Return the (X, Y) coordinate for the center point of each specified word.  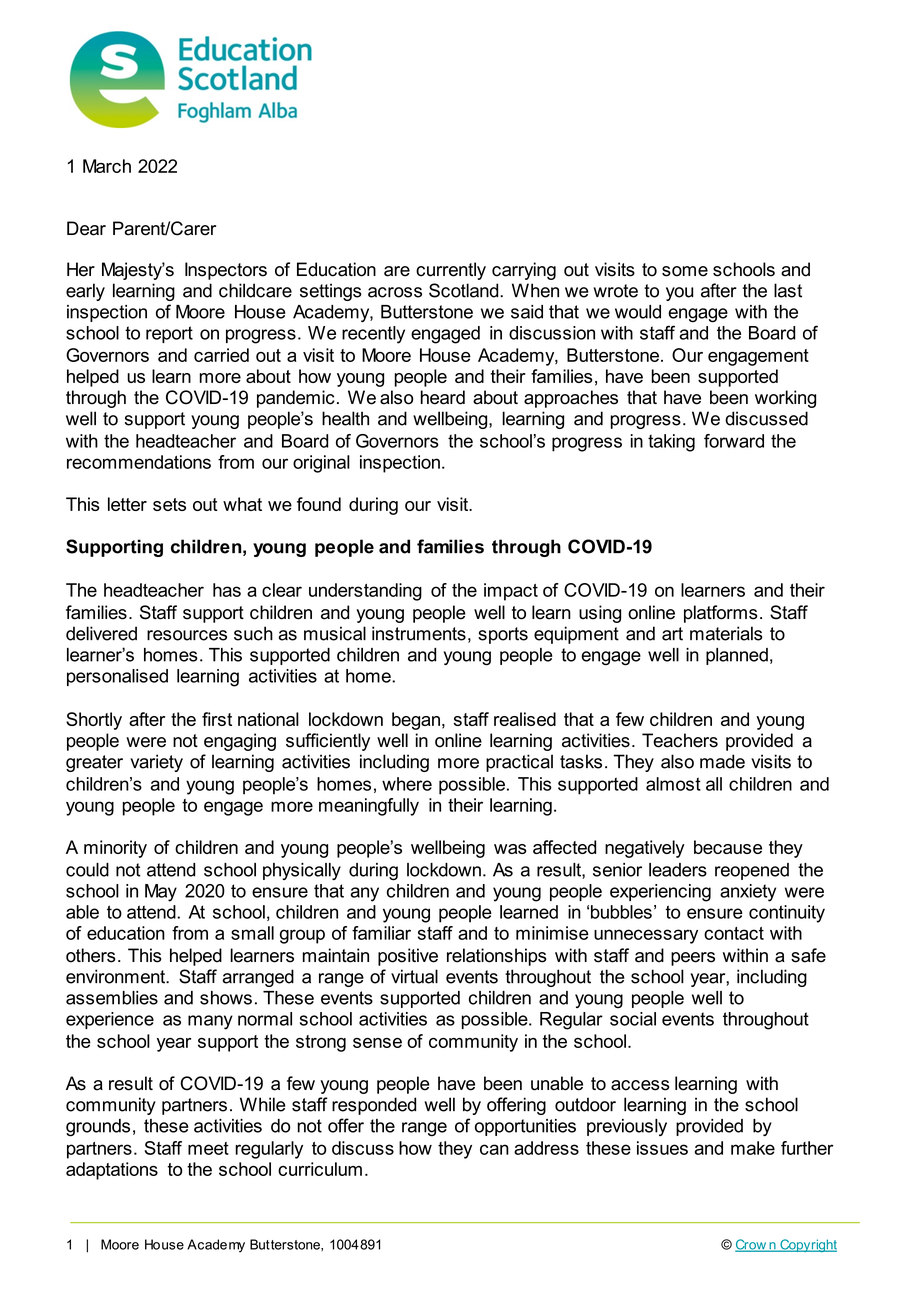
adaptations (112, 1171)
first (217, 719)
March (107, 166)
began (416, 721)
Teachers (680, 740)
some (685, 271)
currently (451, 271)
